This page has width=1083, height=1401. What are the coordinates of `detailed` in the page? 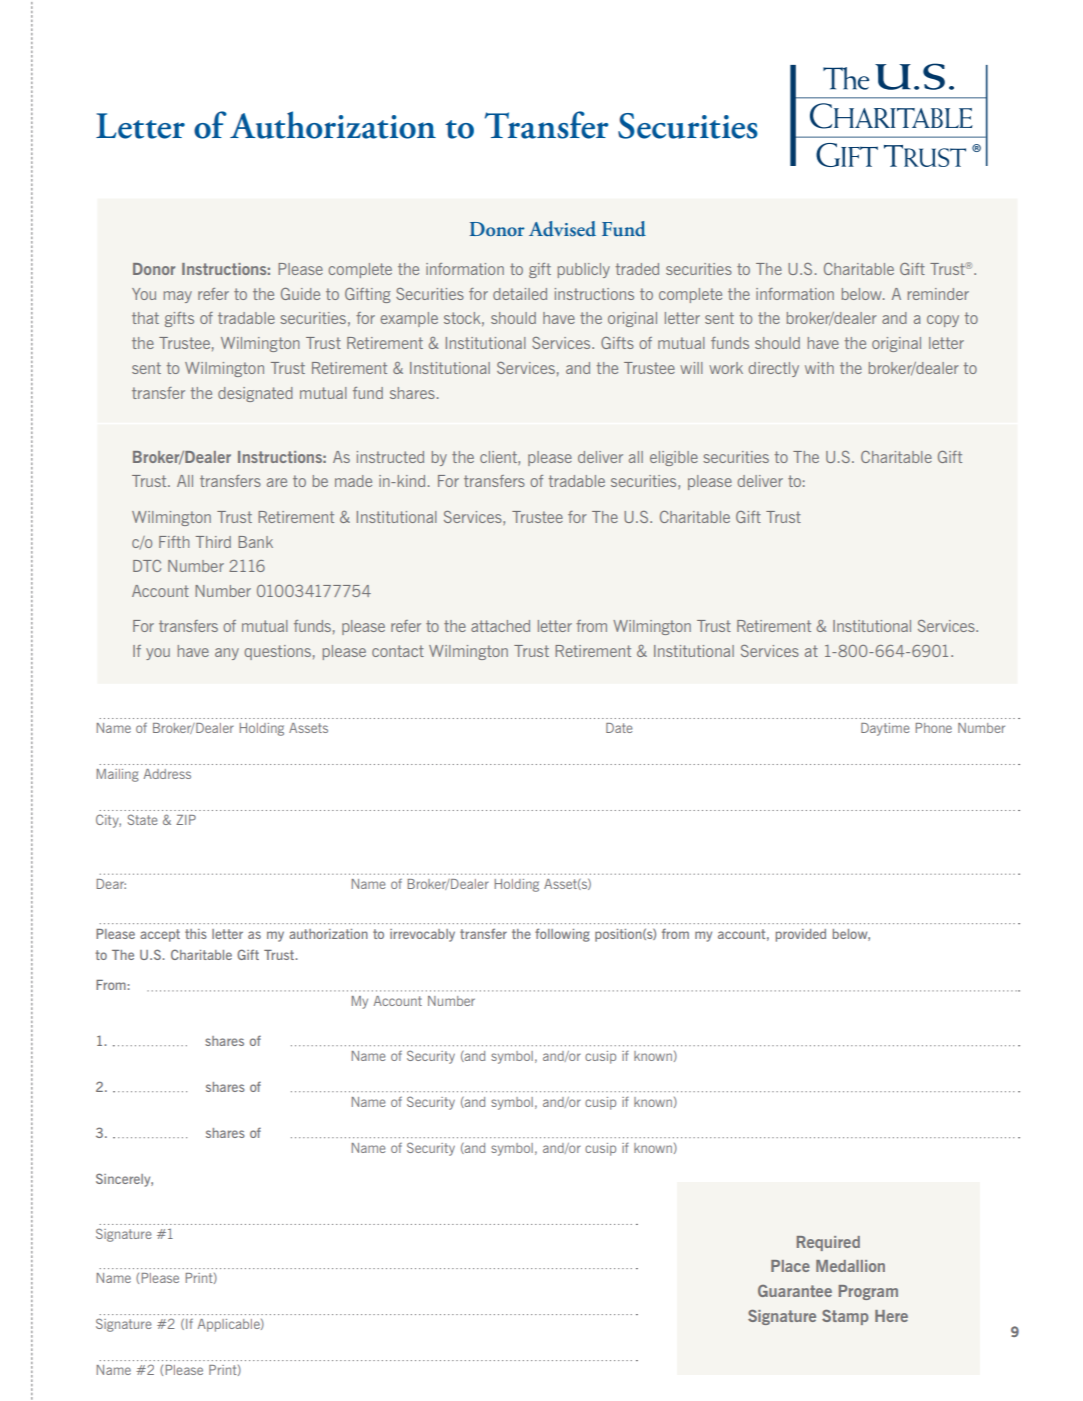 It's located at (520, 294).
